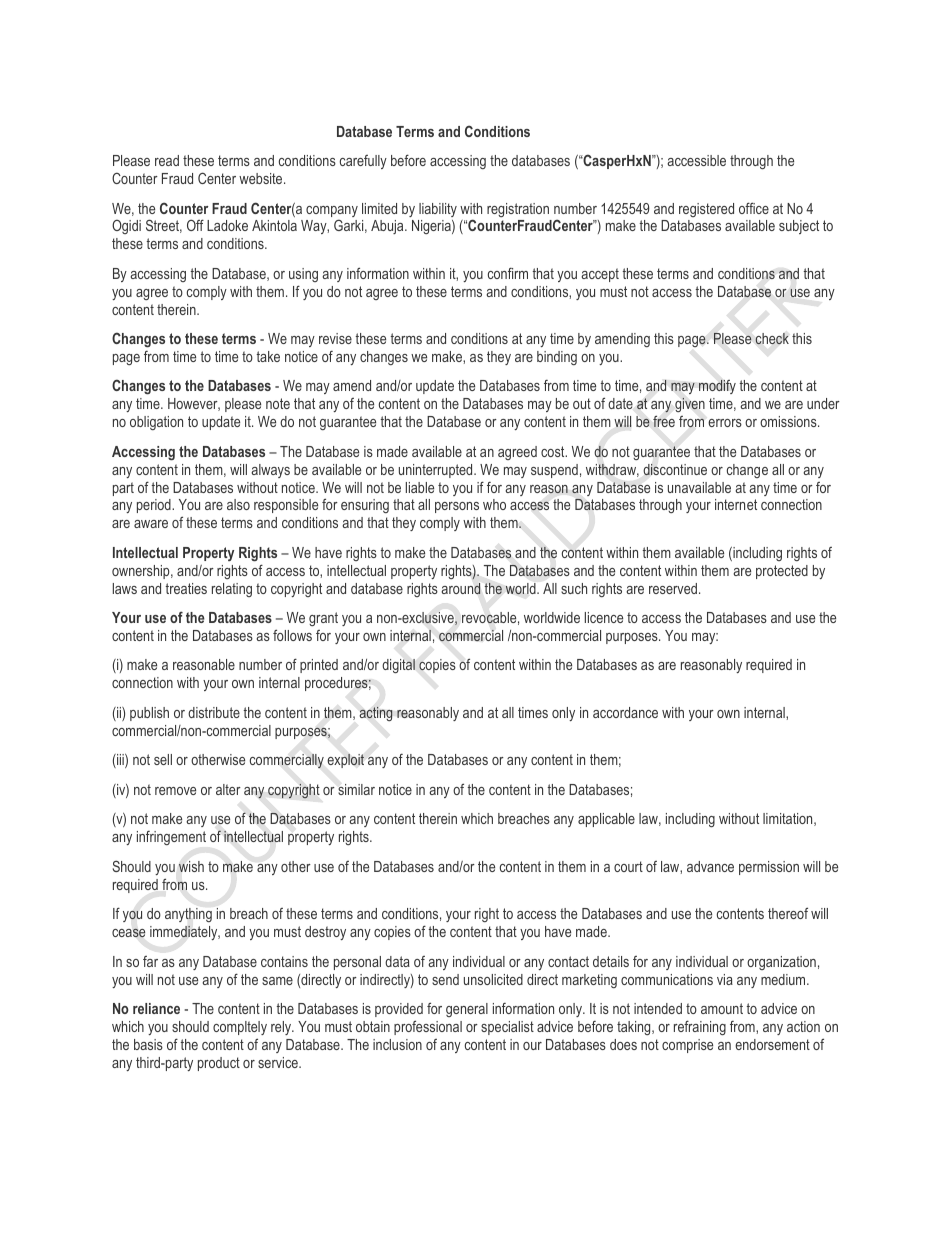 The height and width of the screenshot is (1233, 952). What do you see at coordinates (507, 1028) in the screenshot?
I see `specialist` at bounding box center [507, 1028].
